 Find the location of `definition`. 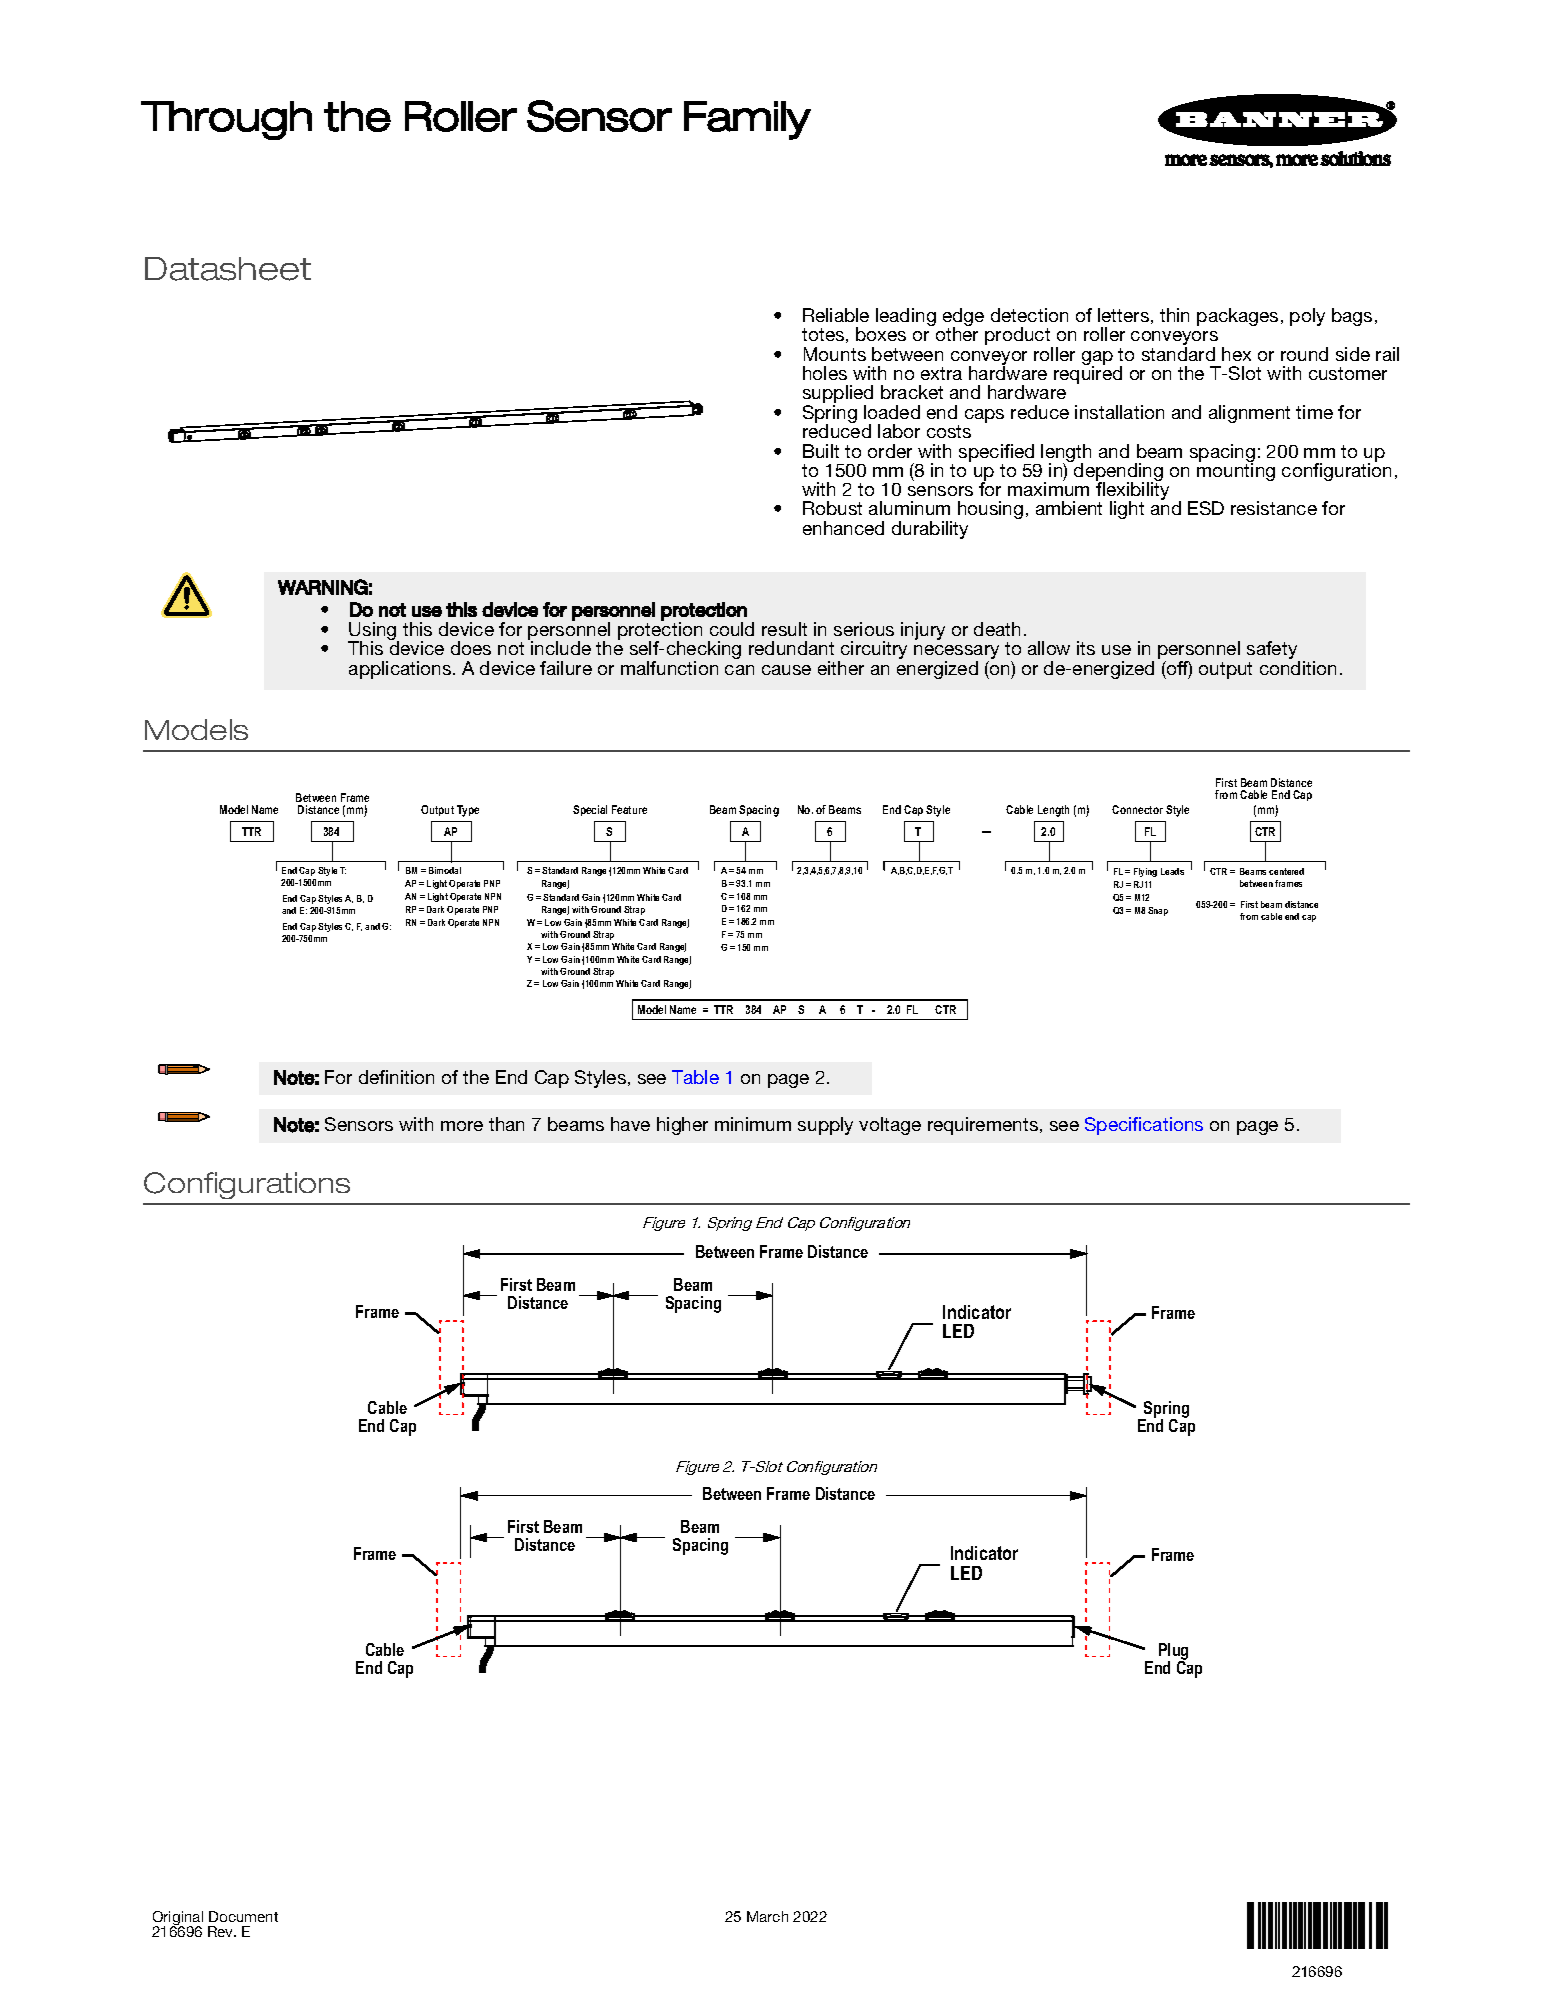

definition is located at coordinates (396, 1077).
